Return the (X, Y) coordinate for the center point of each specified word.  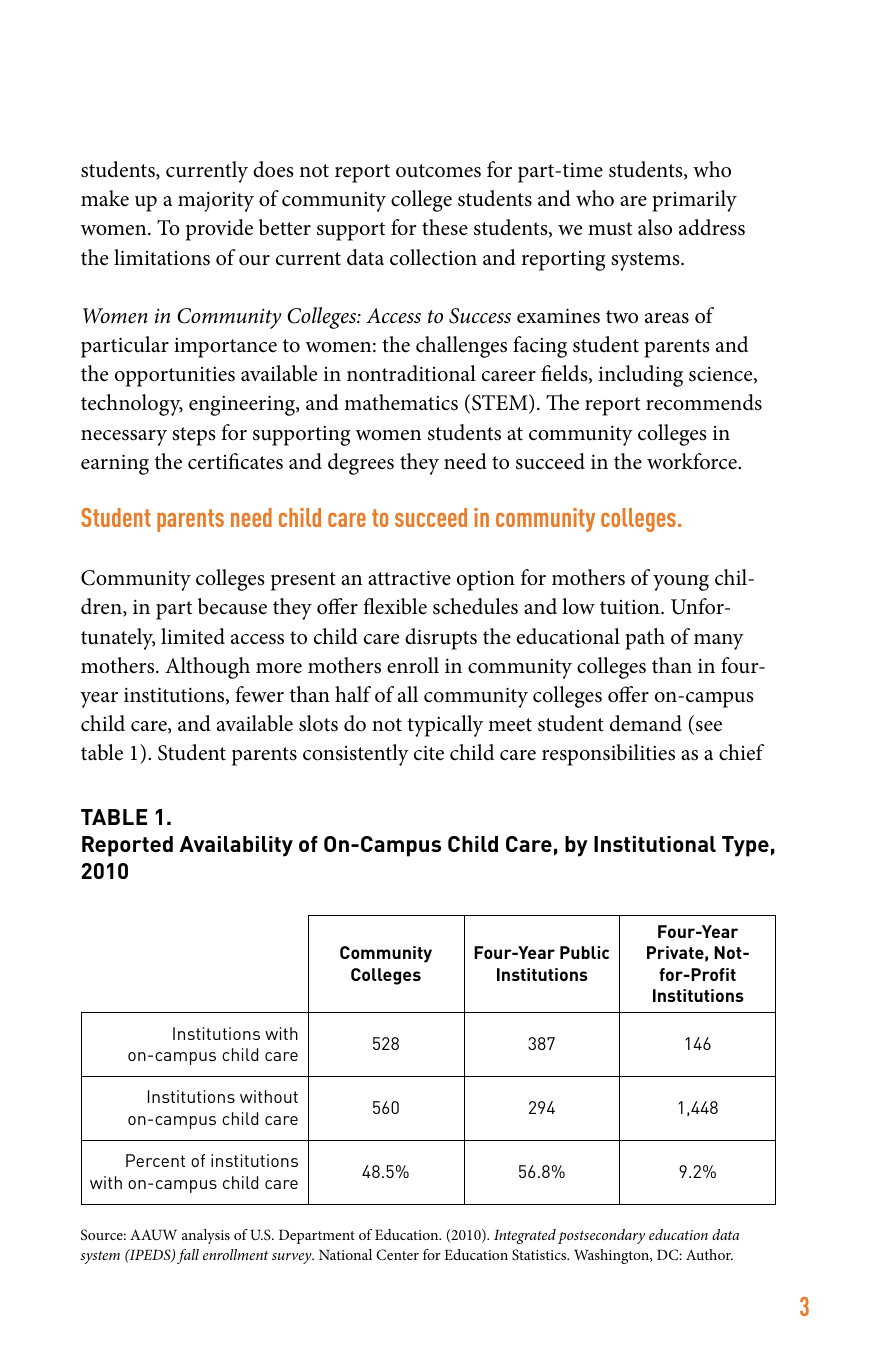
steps (194, 436)
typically (445, 726)
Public (584, 952)
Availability (236, 846)
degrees (361, 464)
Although (207, 668)
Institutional (655, 844)
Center (397, 1255)
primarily (694, 201)
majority (216, 201)
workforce (693, 461)
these (445, 227)
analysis (206, 1236)
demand (646, 723)
